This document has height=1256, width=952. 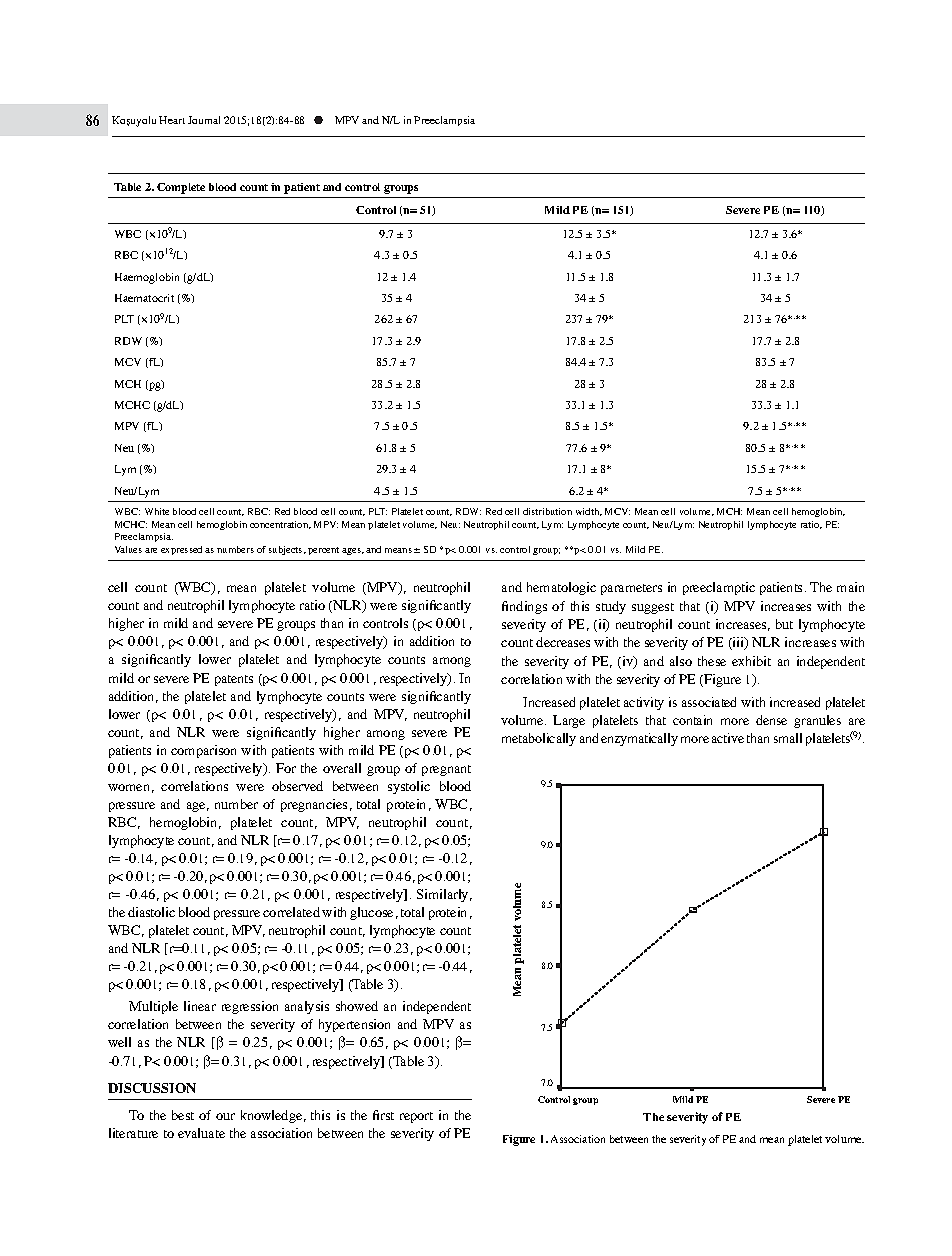 What do you see at coordinates (850, 587) in the document?
I see `main` at bounding box center [850, 587].
